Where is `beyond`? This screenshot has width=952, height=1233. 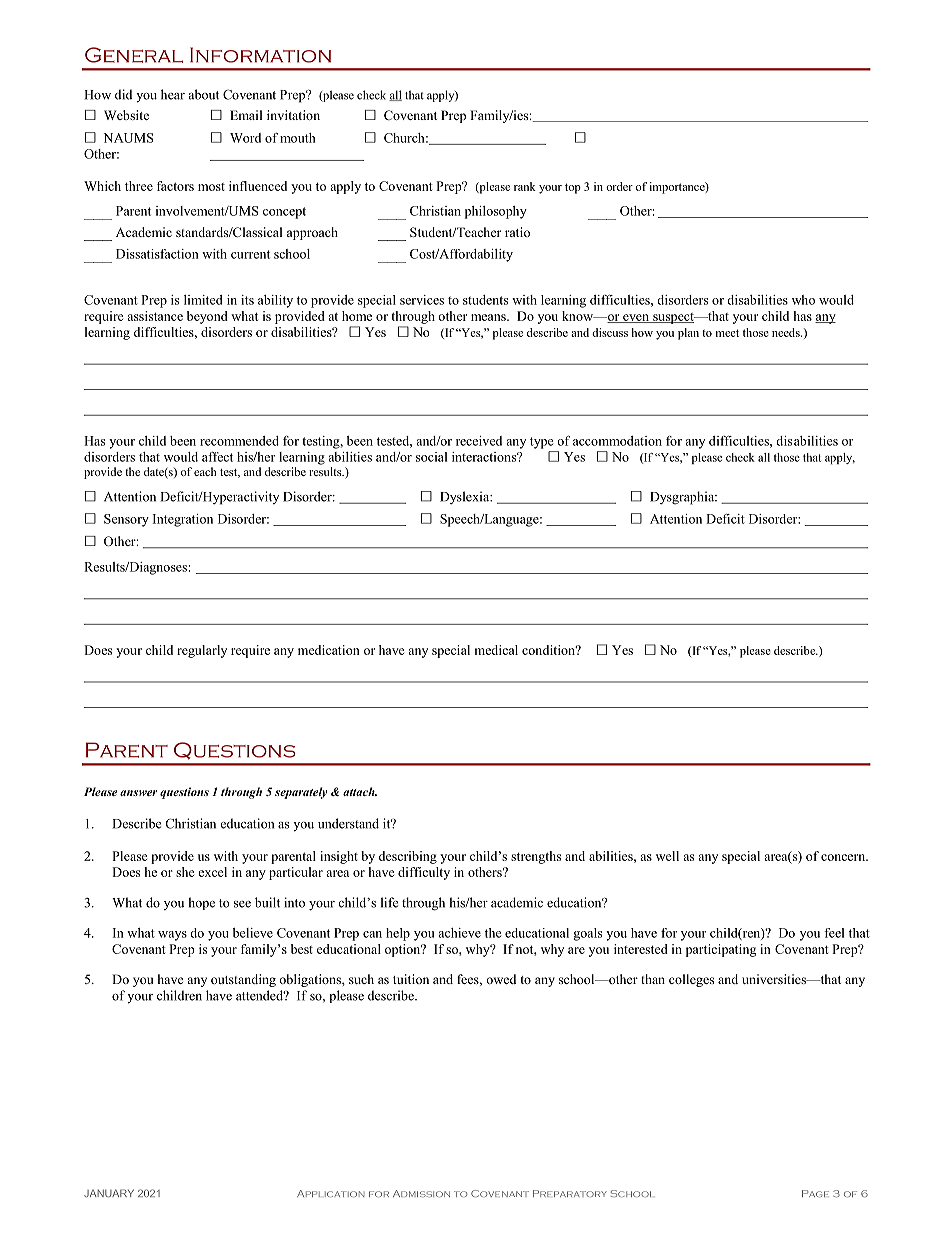 beyond is located at coordinates (207, 317).
